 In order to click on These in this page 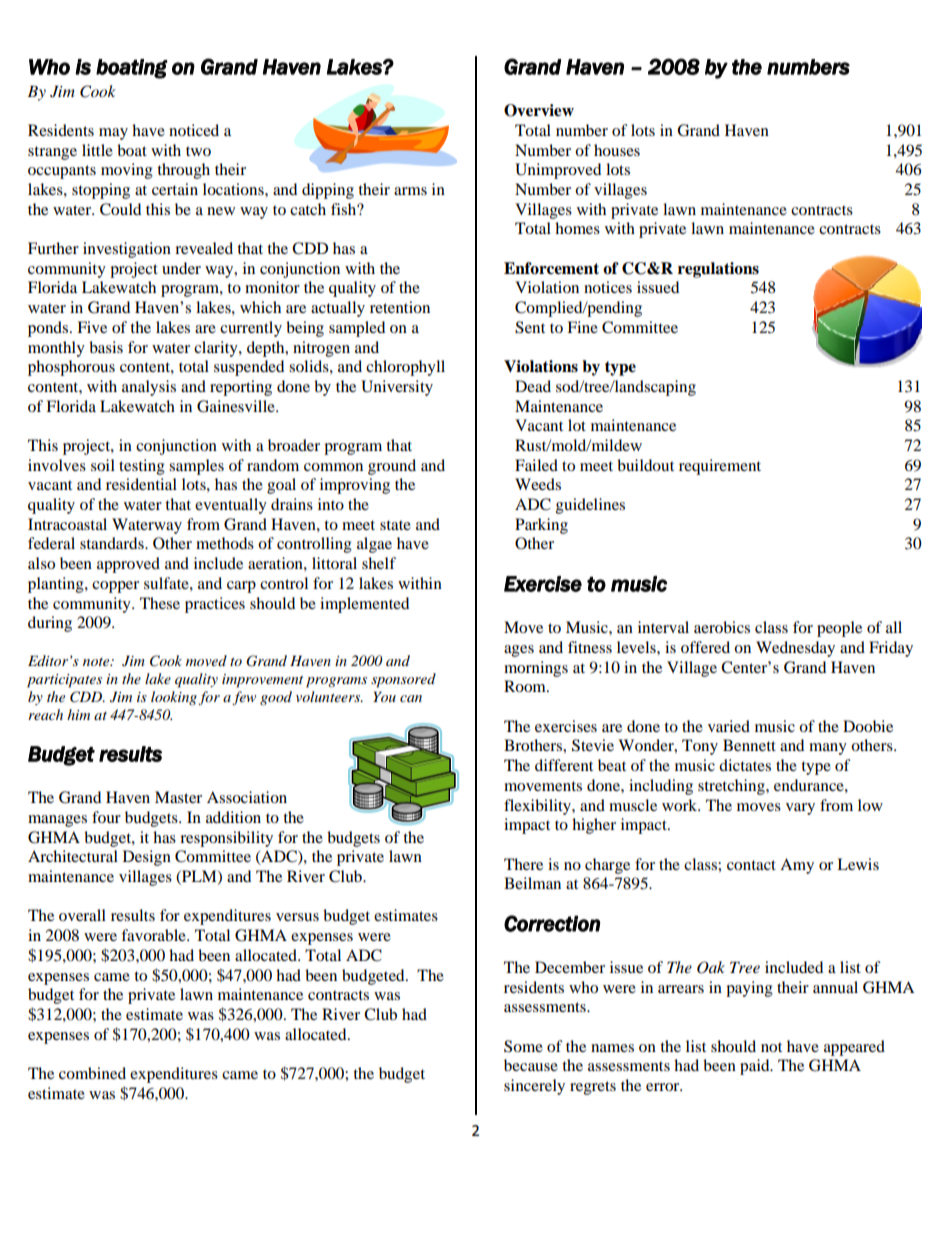, I will do `click(160, 603)`.
